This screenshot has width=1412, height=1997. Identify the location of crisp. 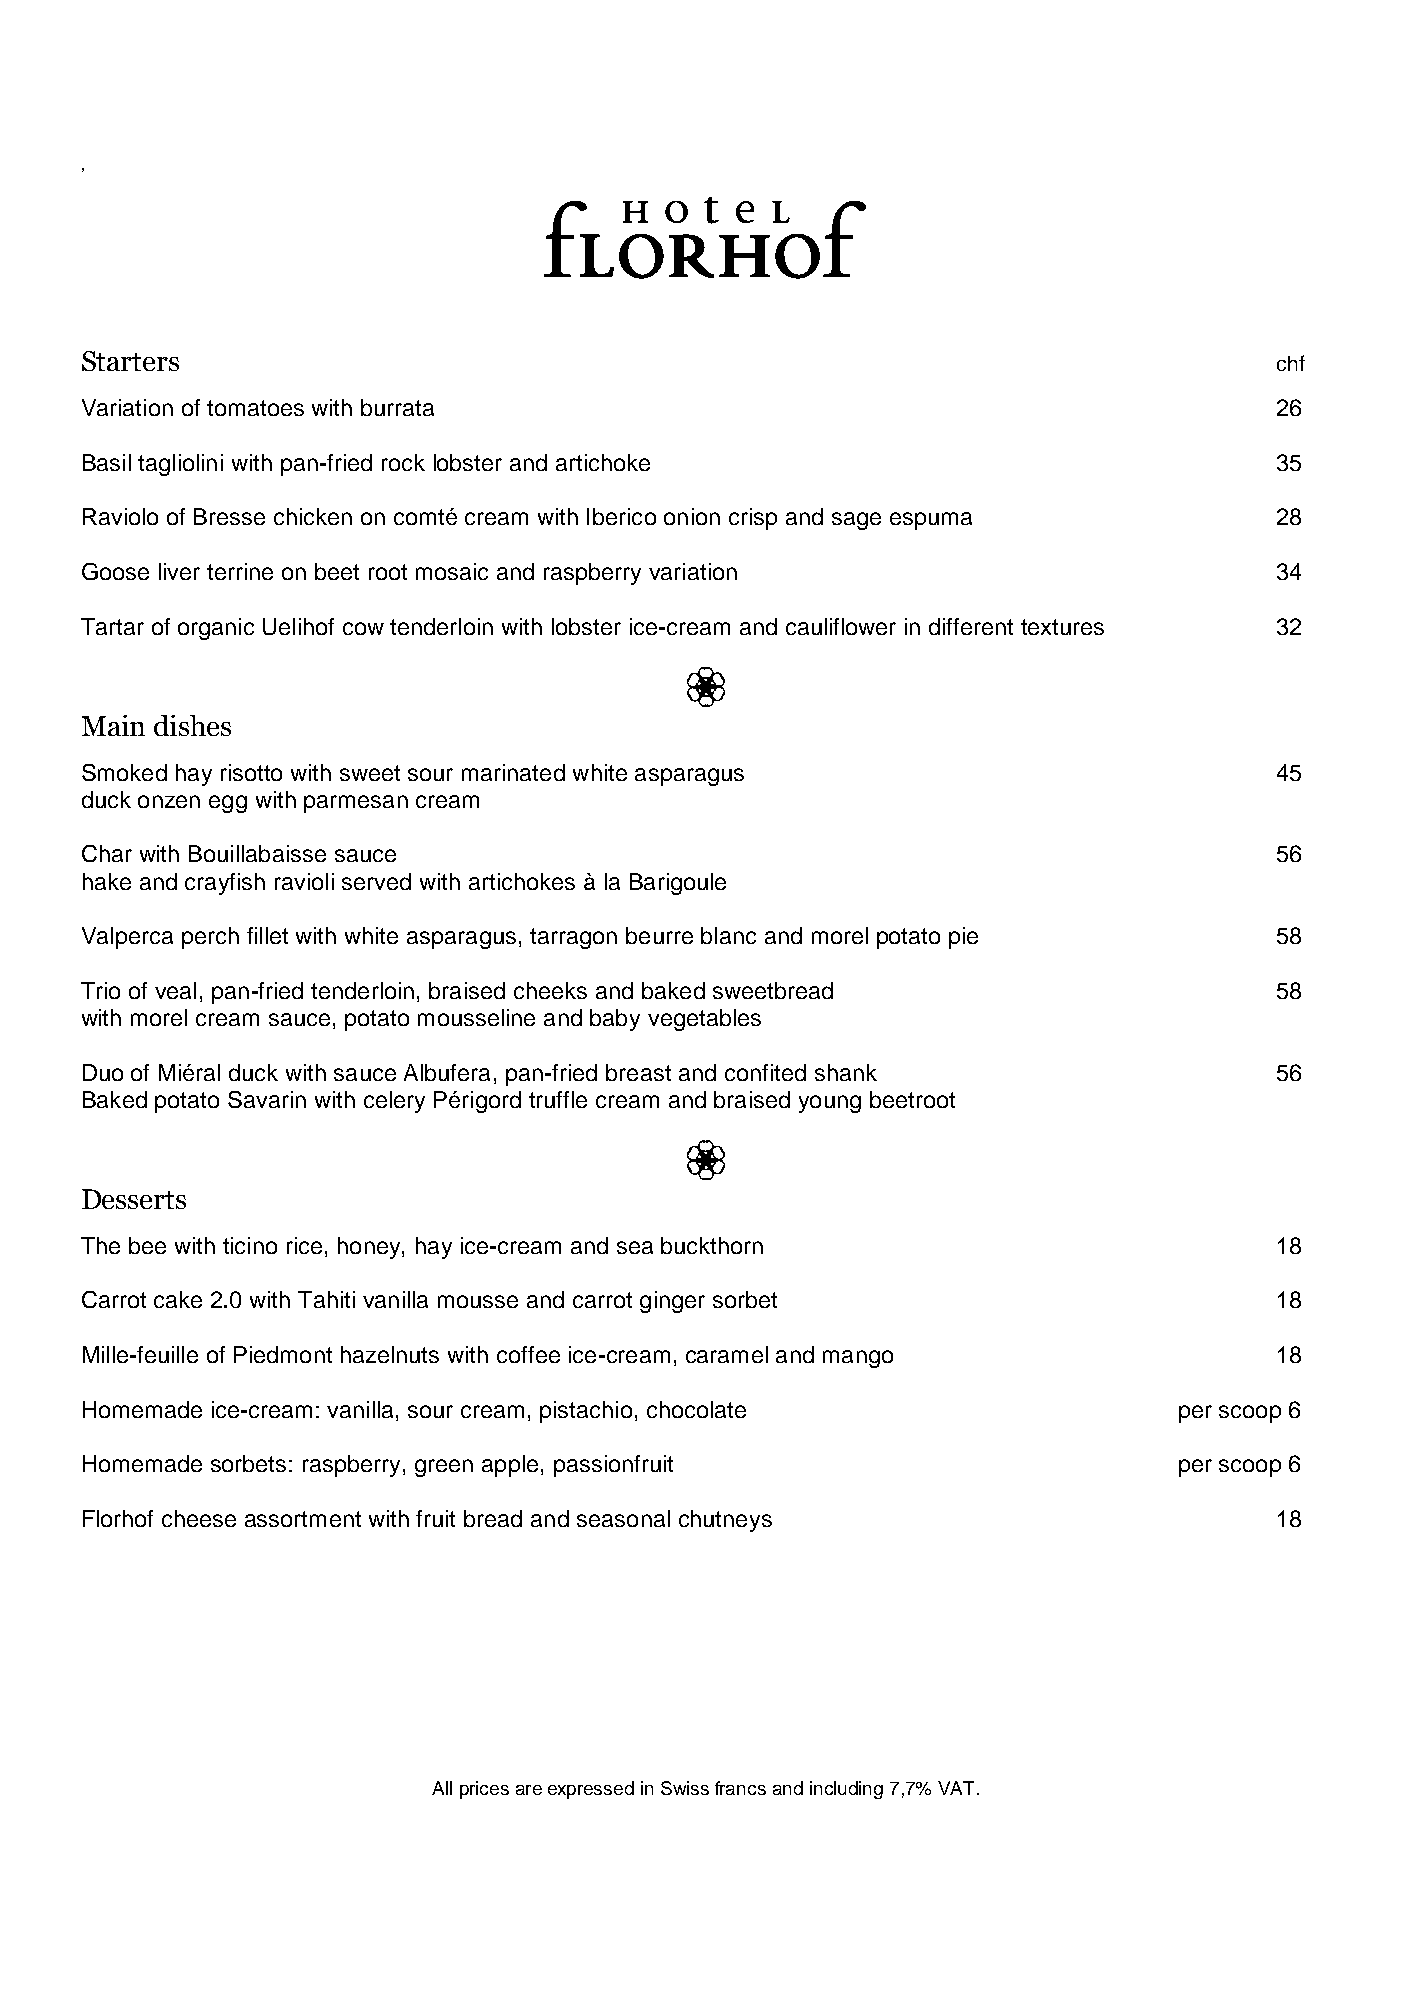
(753, 519).
